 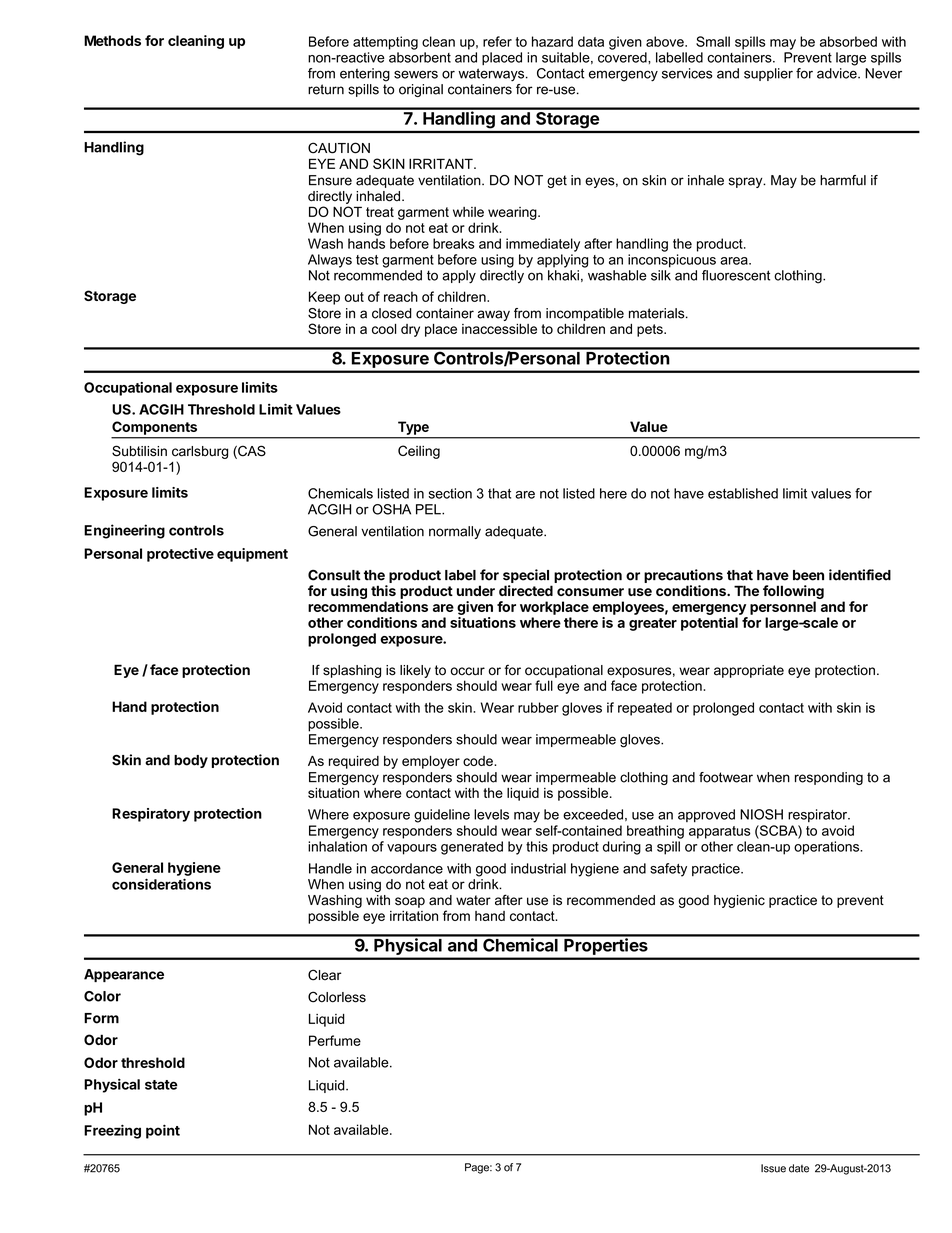 What do you see at coordinates (479, 761) in the document?
I see `code` at bounding box center [479, 761].
